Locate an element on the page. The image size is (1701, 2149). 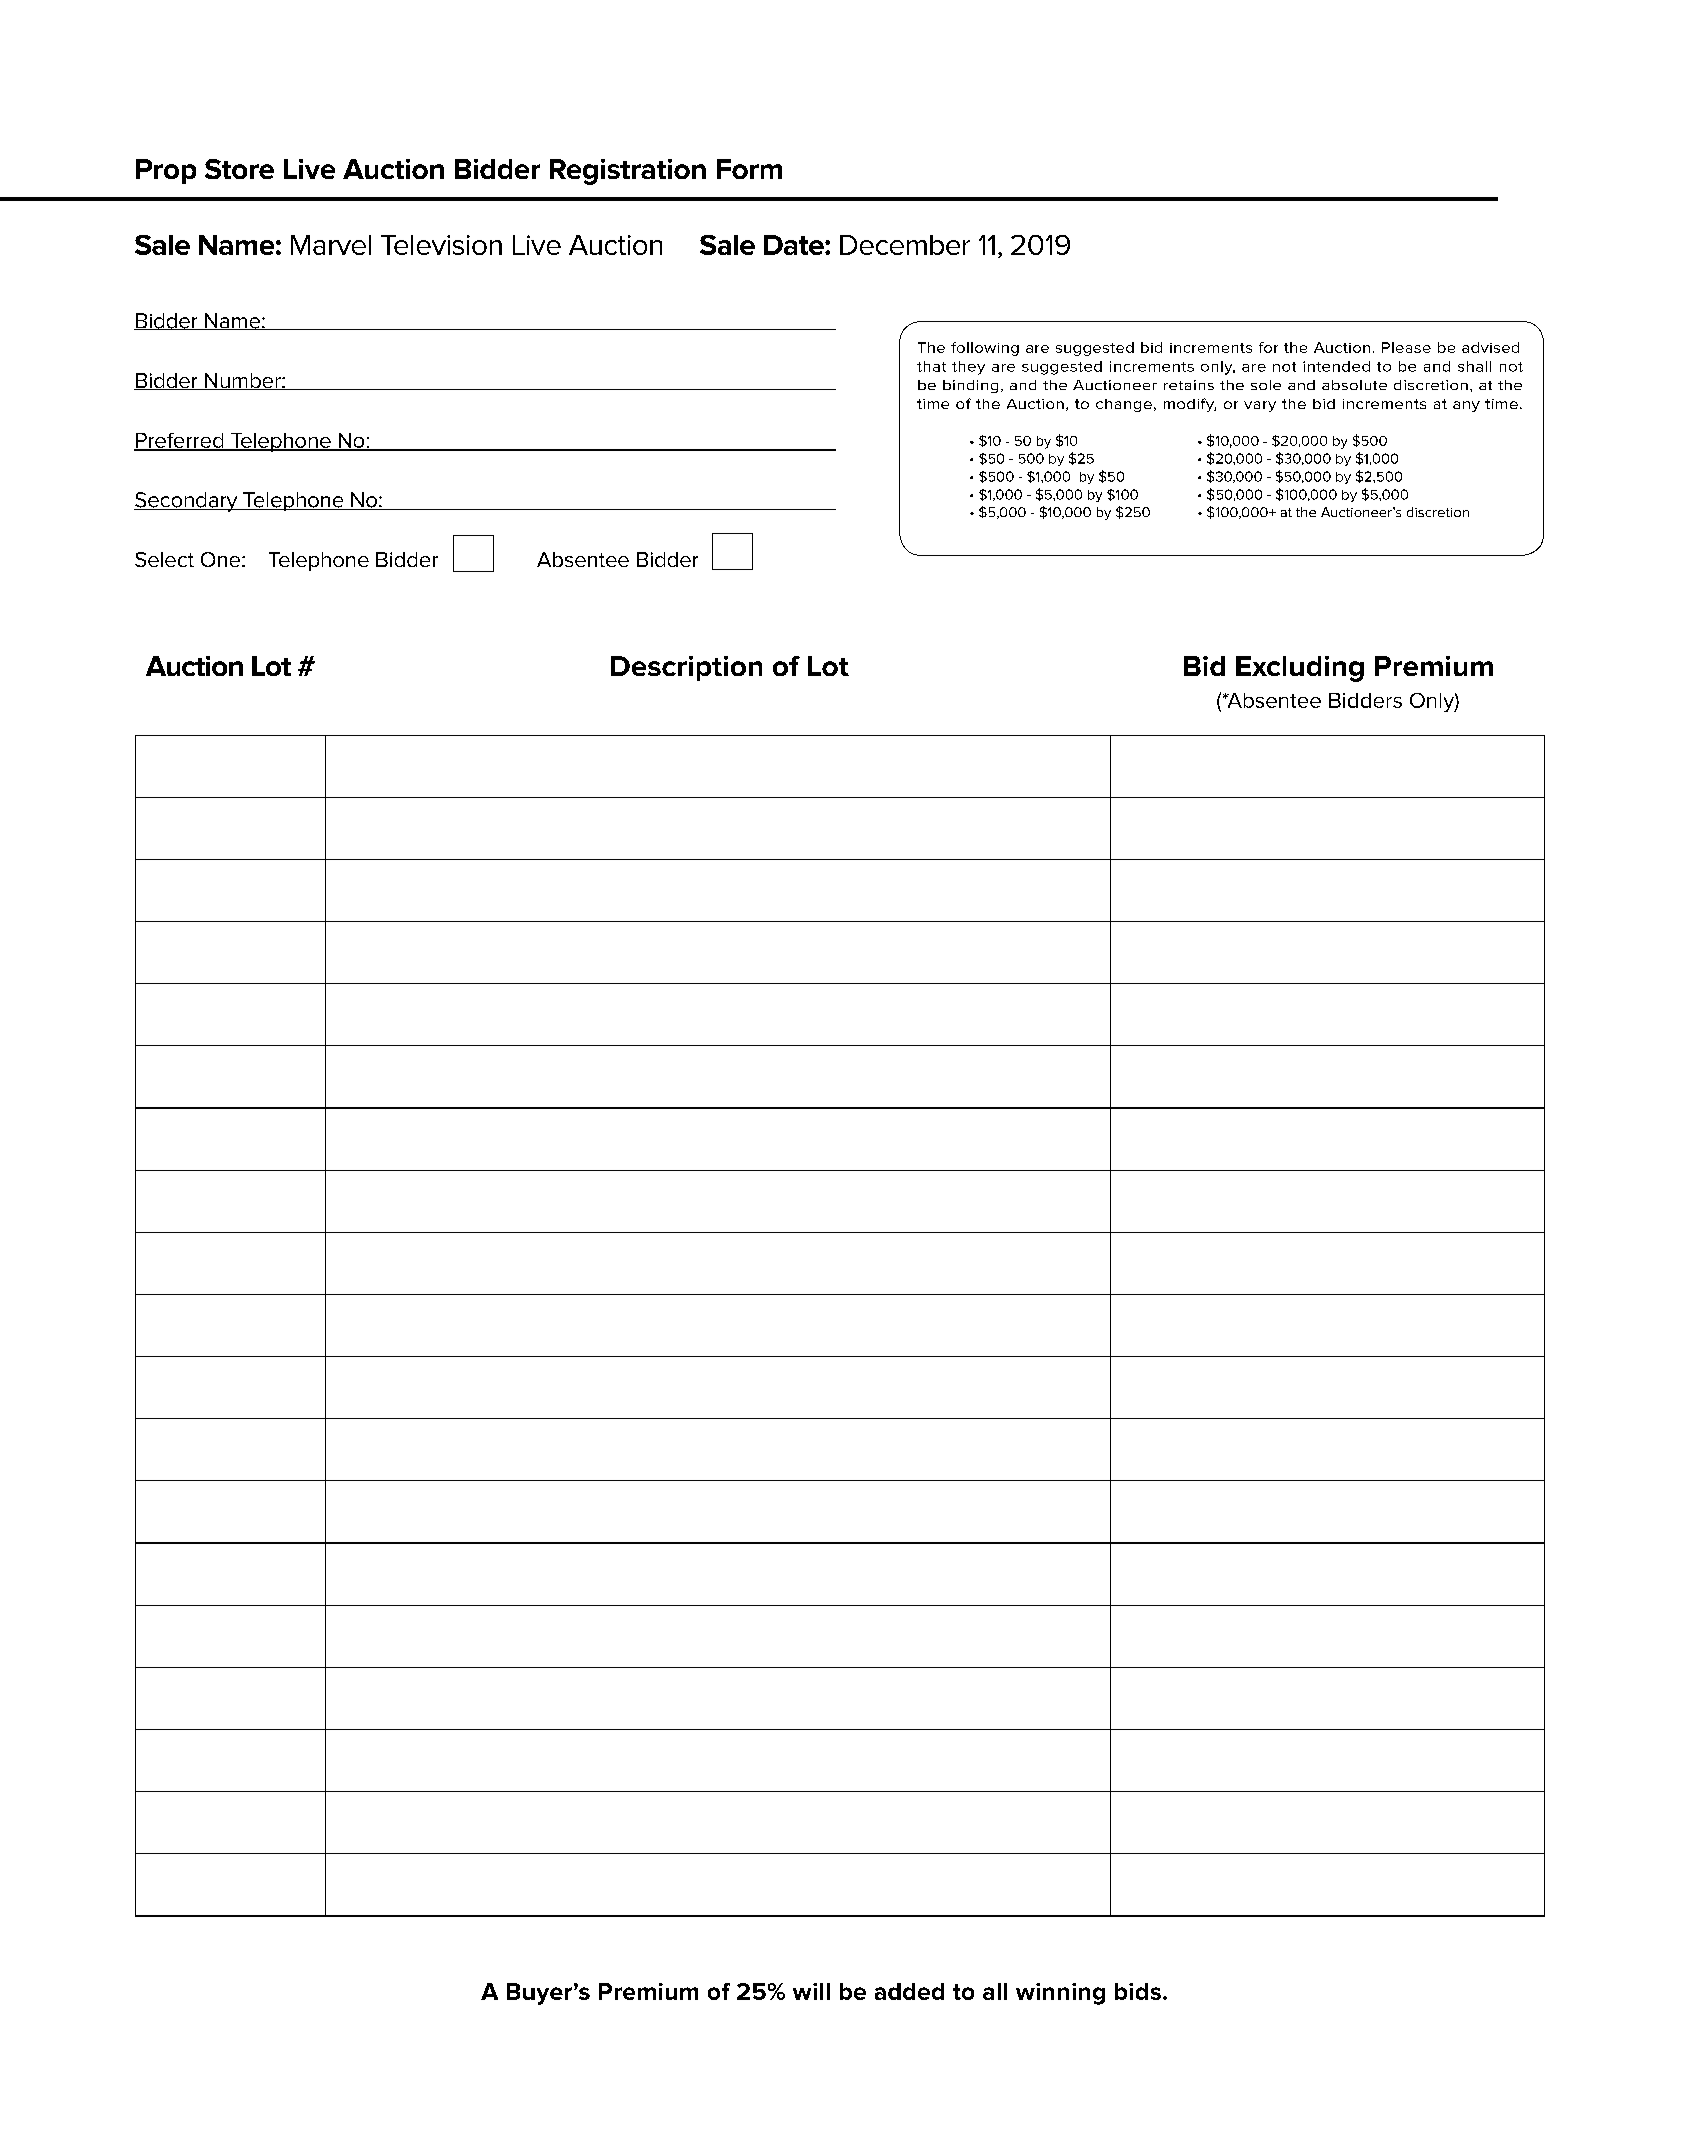
winning is located at coordinates (1060, 1994).
